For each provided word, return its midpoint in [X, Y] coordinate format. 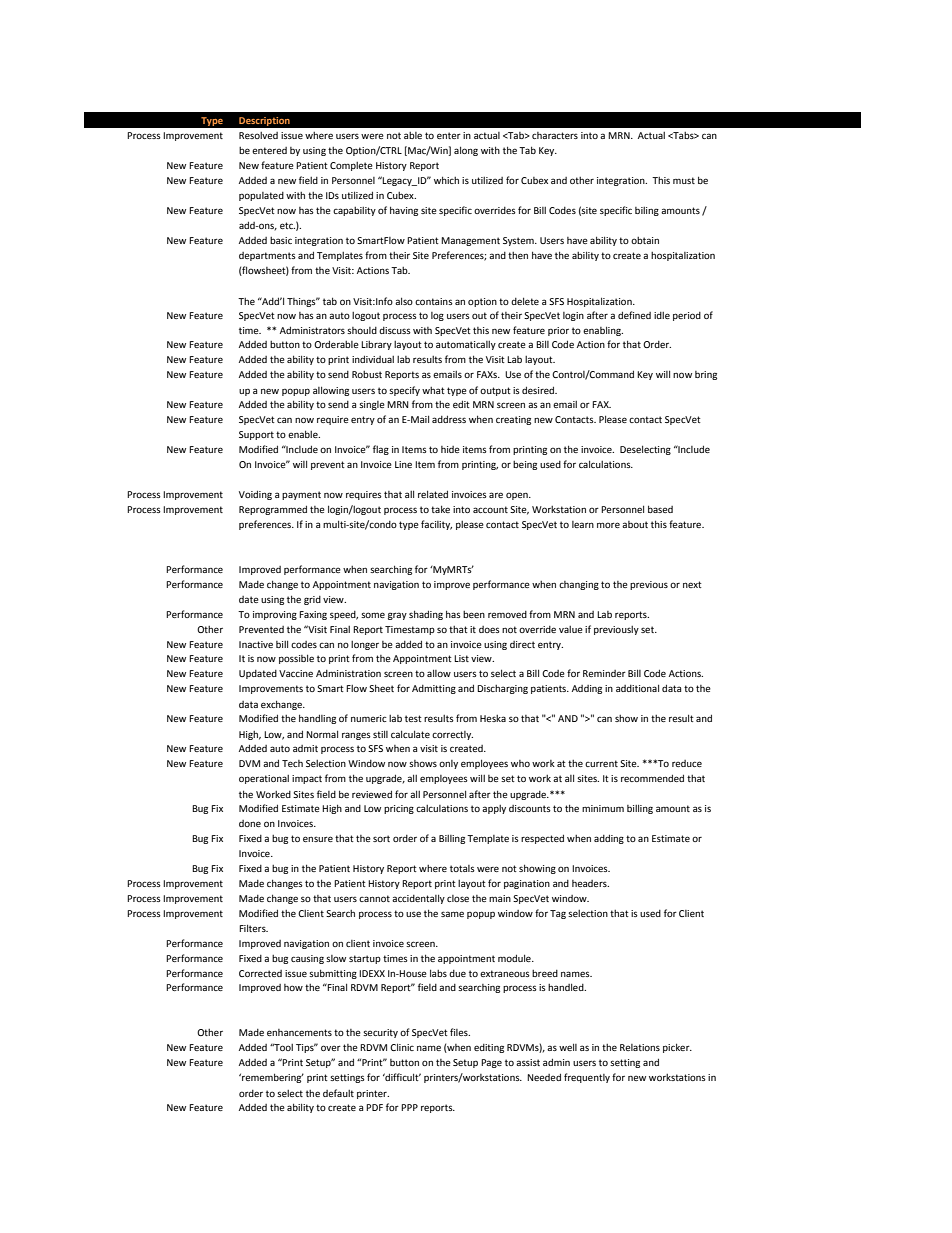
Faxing [313, 615]
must [684, 180]
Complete [351, 166]
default [338, 1093]
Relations [640, 1047]
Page [491, 1063]
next [692, 584]
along [466, 151]
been [474, 614]
